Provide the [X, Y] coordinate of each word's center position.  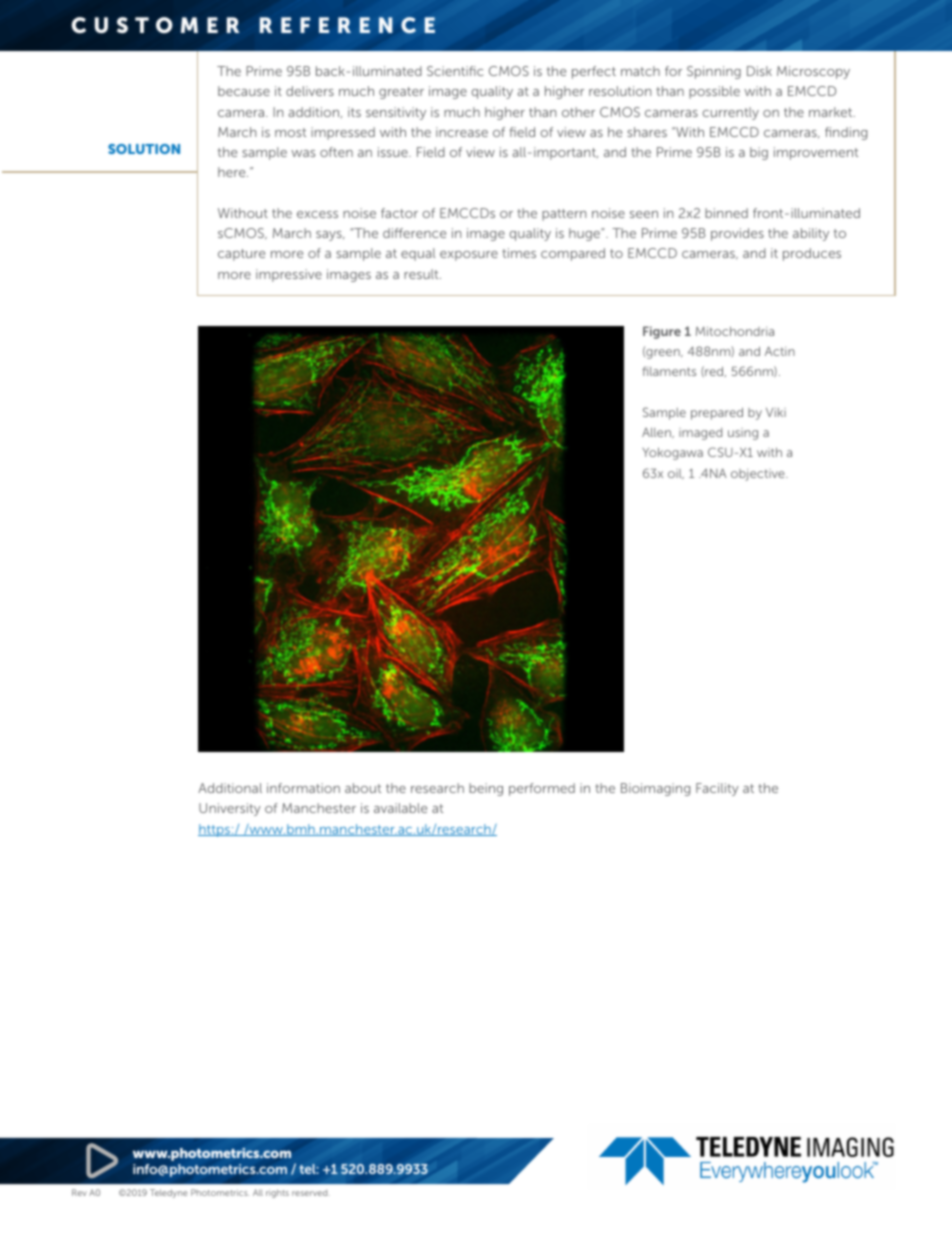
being [486, 789]
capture [241, 255]
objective [759, 475]
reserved [311, 1193]
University [230, 809]
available [400, 808]
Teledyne [169, 1193]
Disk [759, 71]
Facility [717, 789]
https [215, 830]
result [422, 274]
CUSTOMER [156, 25]
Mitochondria [735, 331]
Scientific [455, 71]
